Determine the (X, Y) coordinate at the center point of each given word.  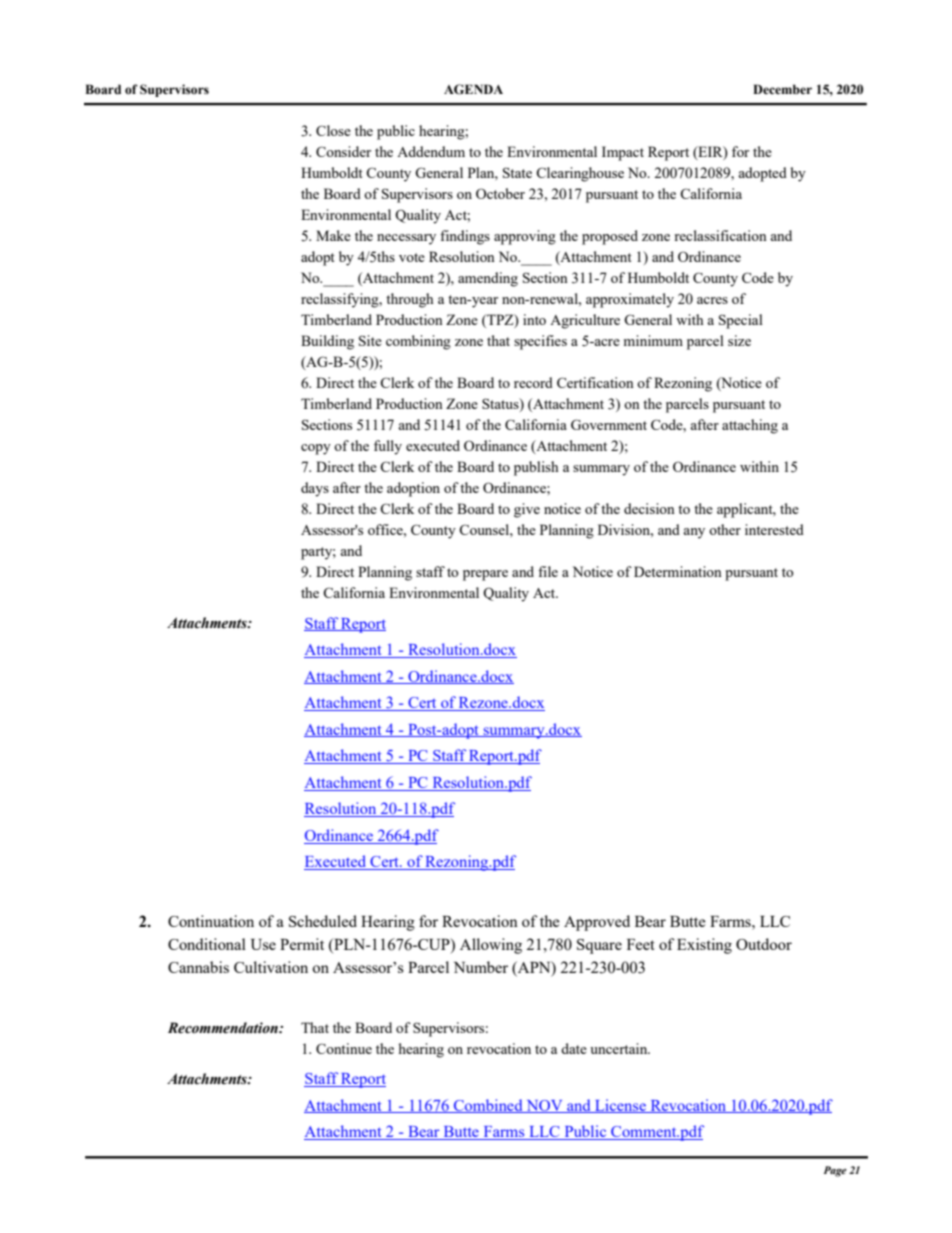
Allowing (491, 946)
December (782, 89)
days (315, 489)
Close (333, 130)
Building (327, 342)
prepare (485, 575)
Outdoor (764, 944)
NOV (544, 1106)
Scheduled (323, 921)
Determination (678, 571)
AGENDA (473, 89)
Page (835, 1171)
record (533, 382)
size (739, 340)
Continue (344, 1048)
